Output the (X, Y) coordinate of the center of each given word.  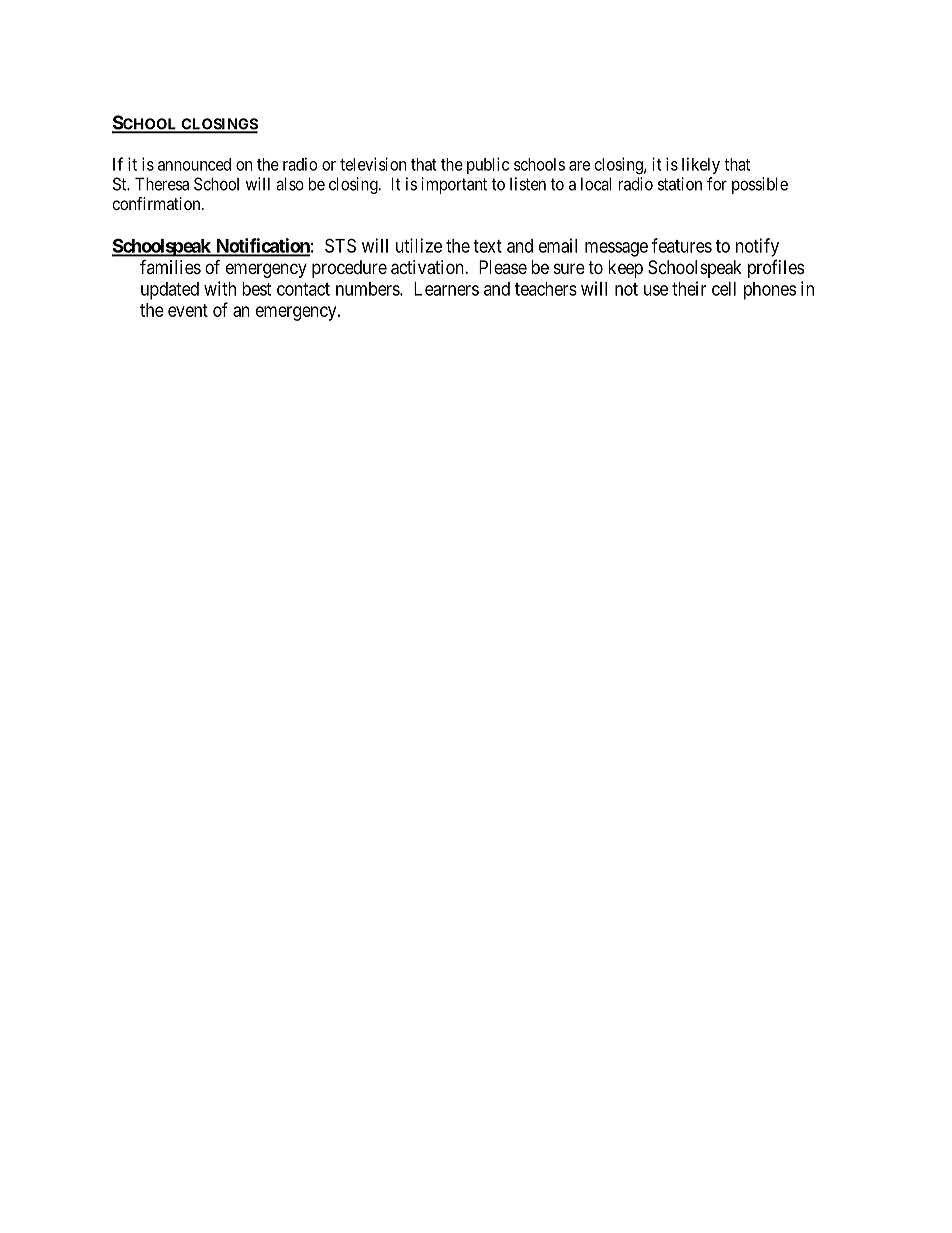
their (689, 288)
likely (701, 165)
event (188, 310)
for (717, 184)
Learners (446, 289)
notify (757, 247)
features (682, 245)
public (488, 165)
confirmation (158, 203)
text (487, 246)
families (170, 266)
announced (194, 164)
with (220, 288)
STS (340, 245)
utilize (419, 245)
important (454, 185)
